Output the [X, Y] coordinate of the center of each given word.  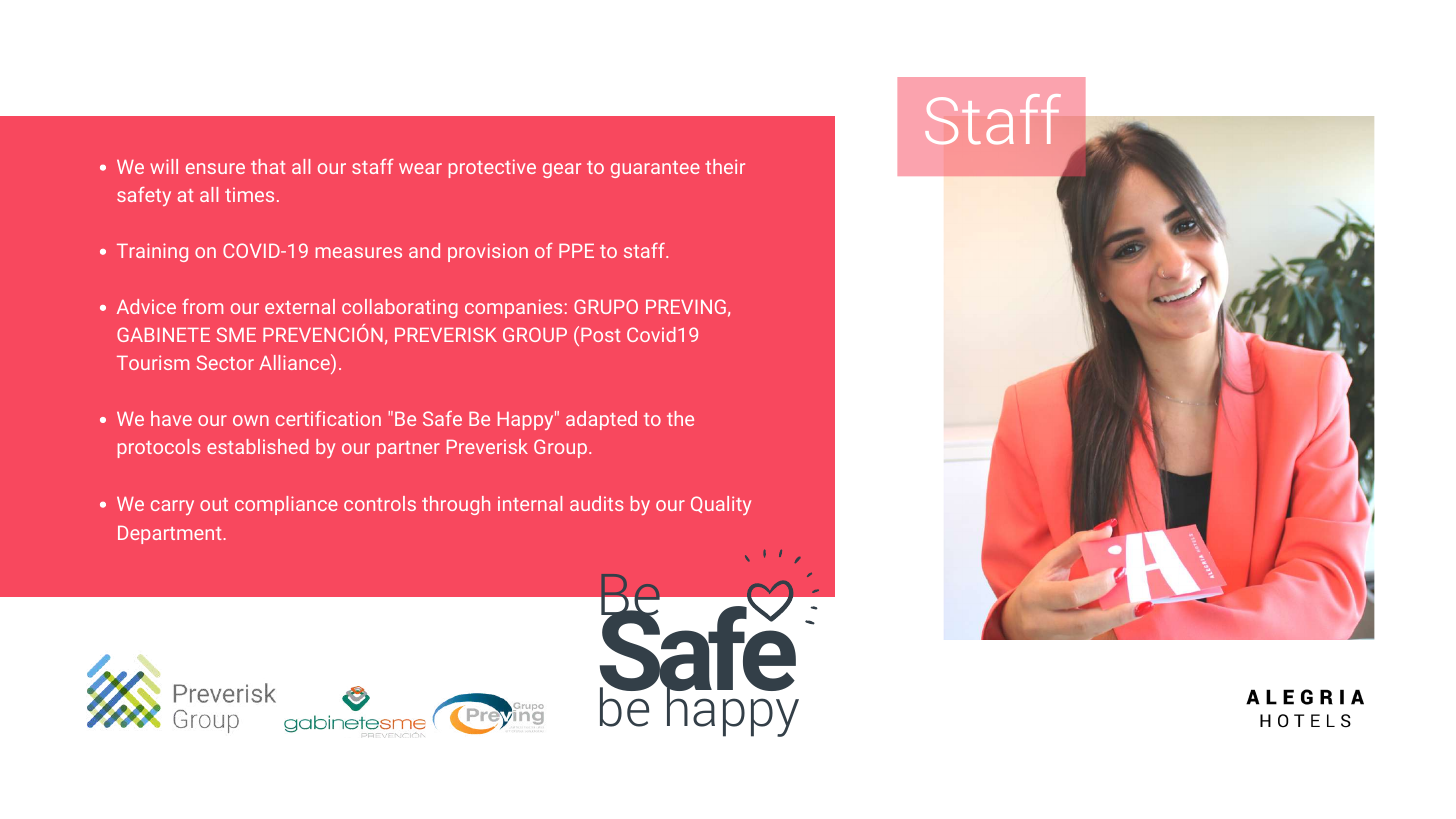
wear [420, 168]
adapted [601, 420]
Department [169, 535]
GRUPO [606, 306]
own [251, 420]
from [202, 306]
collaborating [400, 308]
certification [328, 418]
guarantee [655, 169]
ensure [215, 168]
